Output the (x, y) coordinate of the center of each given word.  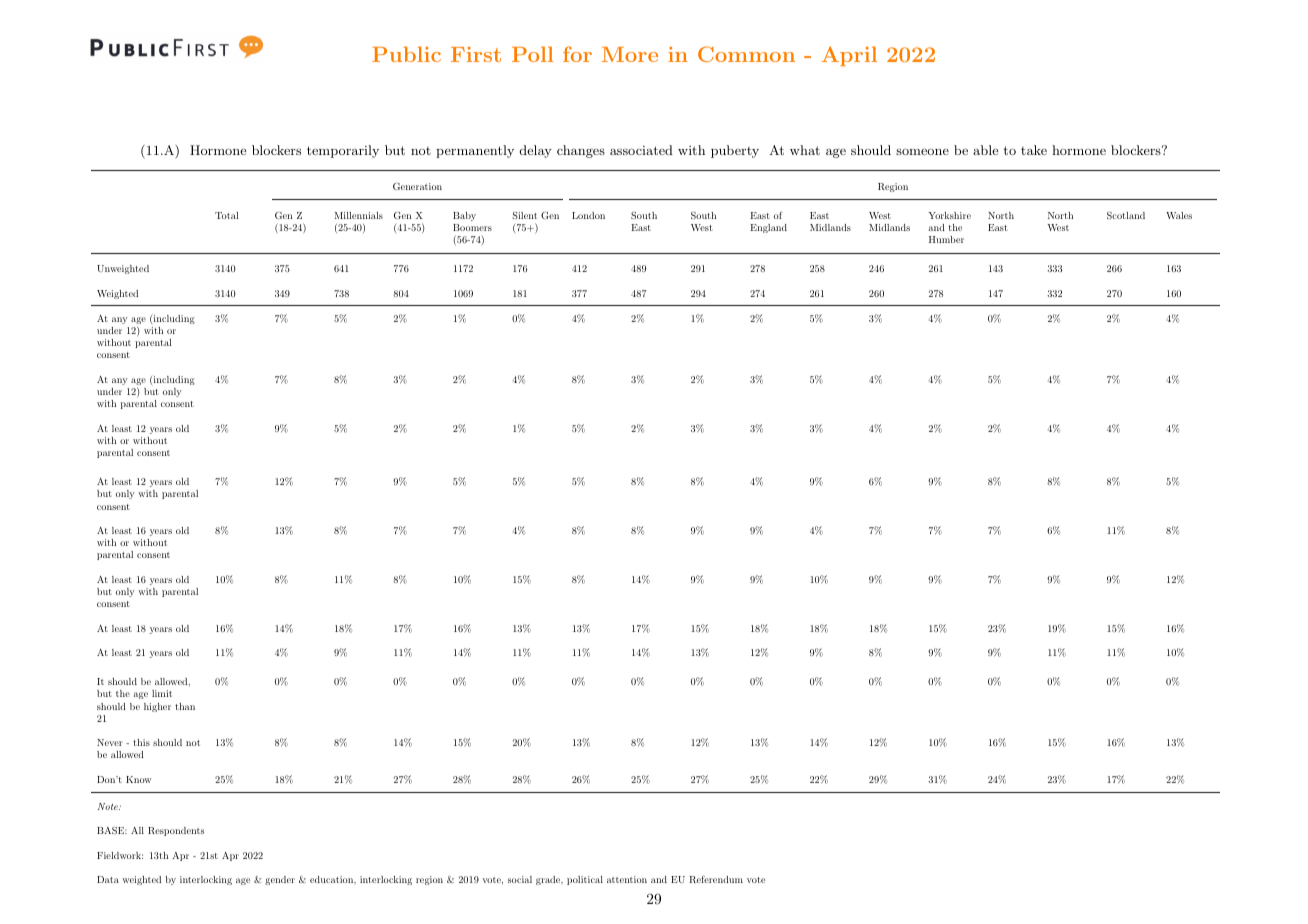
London (588, 215)
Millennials (358, 215)
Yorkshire (949, 215)
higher (157, 707)
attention (627, 879)
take (1034, 150)
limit (162, 693)
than (185, 706)
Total (227, 215)
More (630, 54)
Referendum (716, 879)
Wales (1179, 215)
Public (406, 54)
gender (280, 880)
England (768, 228)
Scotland (1126, 215)
